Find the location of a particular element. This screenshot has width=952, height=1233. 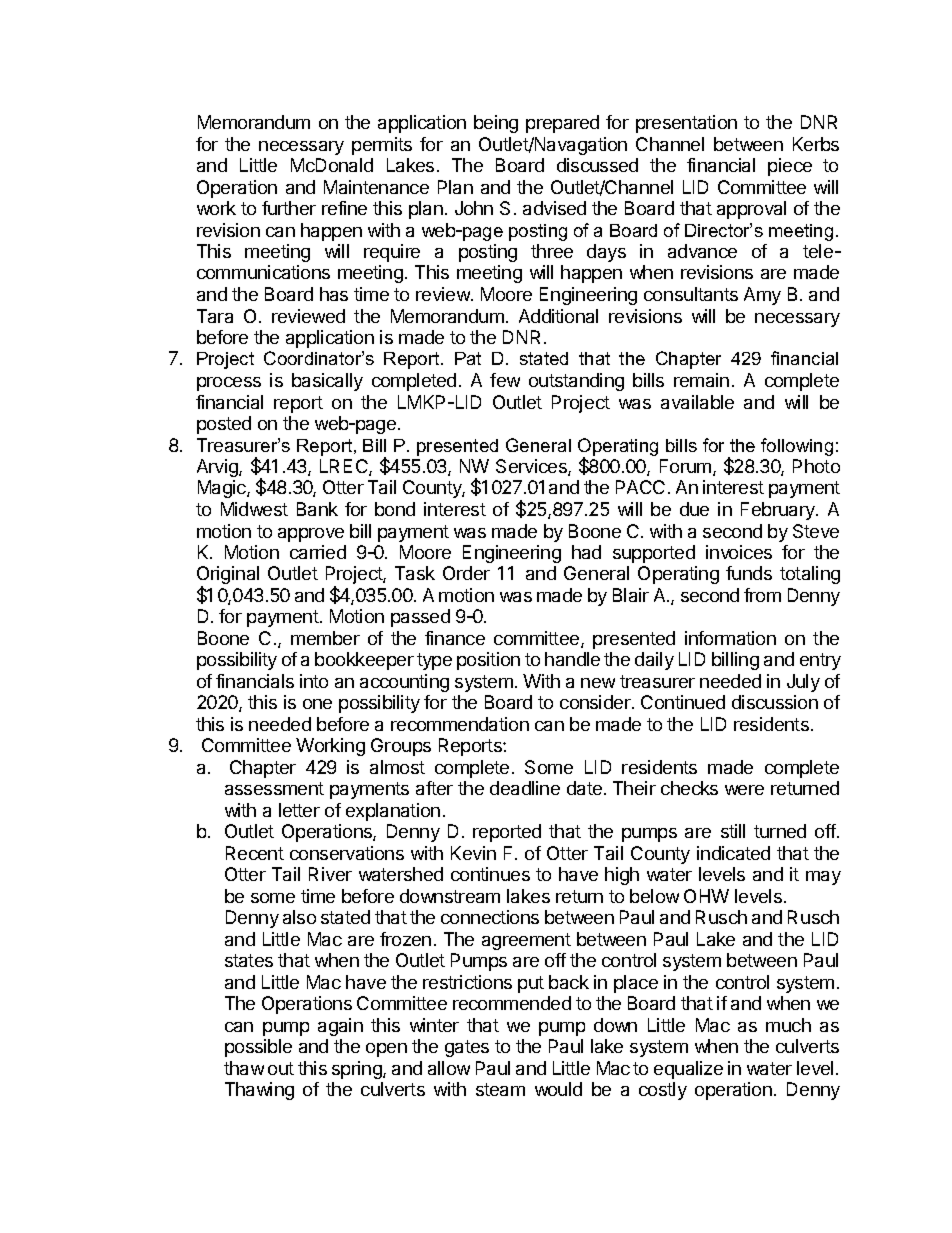

deadline is located at coordinates (525, 788).
